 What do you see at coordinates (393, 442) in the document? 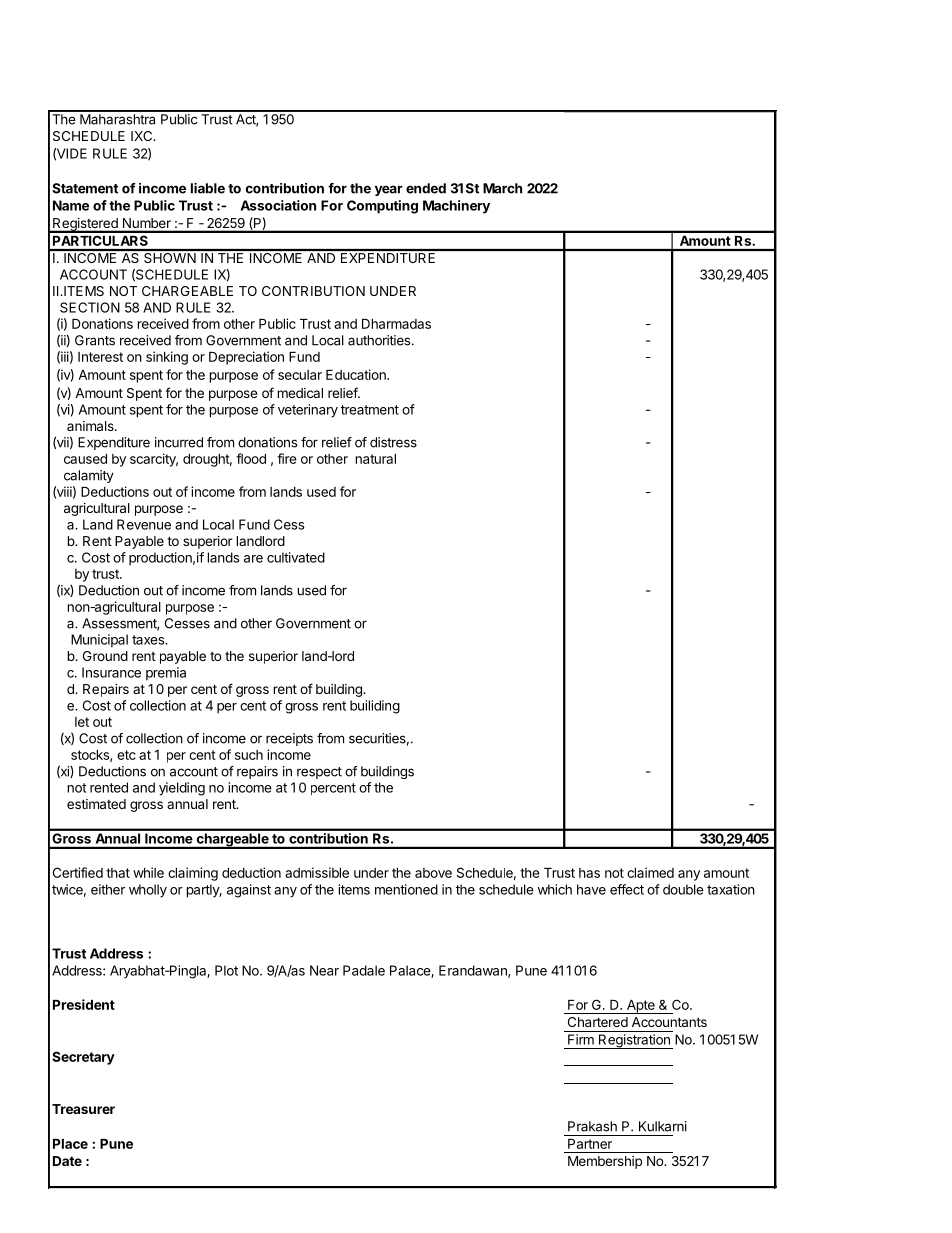
I see `distress` at bounding box center [393, 442].
